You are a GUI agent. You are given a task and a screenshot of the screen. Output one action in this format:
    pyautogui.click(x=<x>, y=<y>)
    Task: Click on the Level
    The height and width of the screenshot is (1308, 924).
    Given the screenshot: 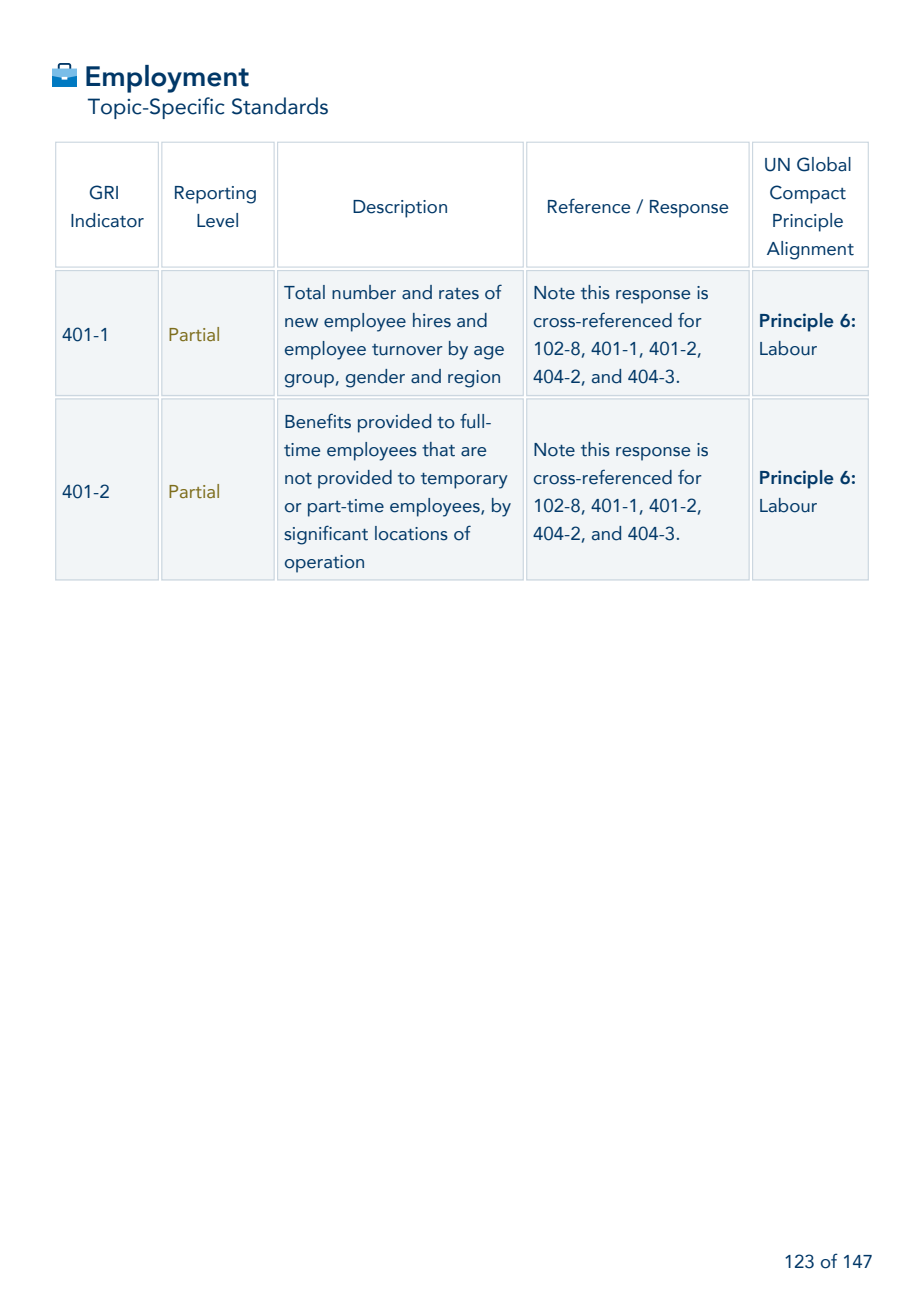 What is the action you would take?
    pyautogui.click(x=217, y=220)
